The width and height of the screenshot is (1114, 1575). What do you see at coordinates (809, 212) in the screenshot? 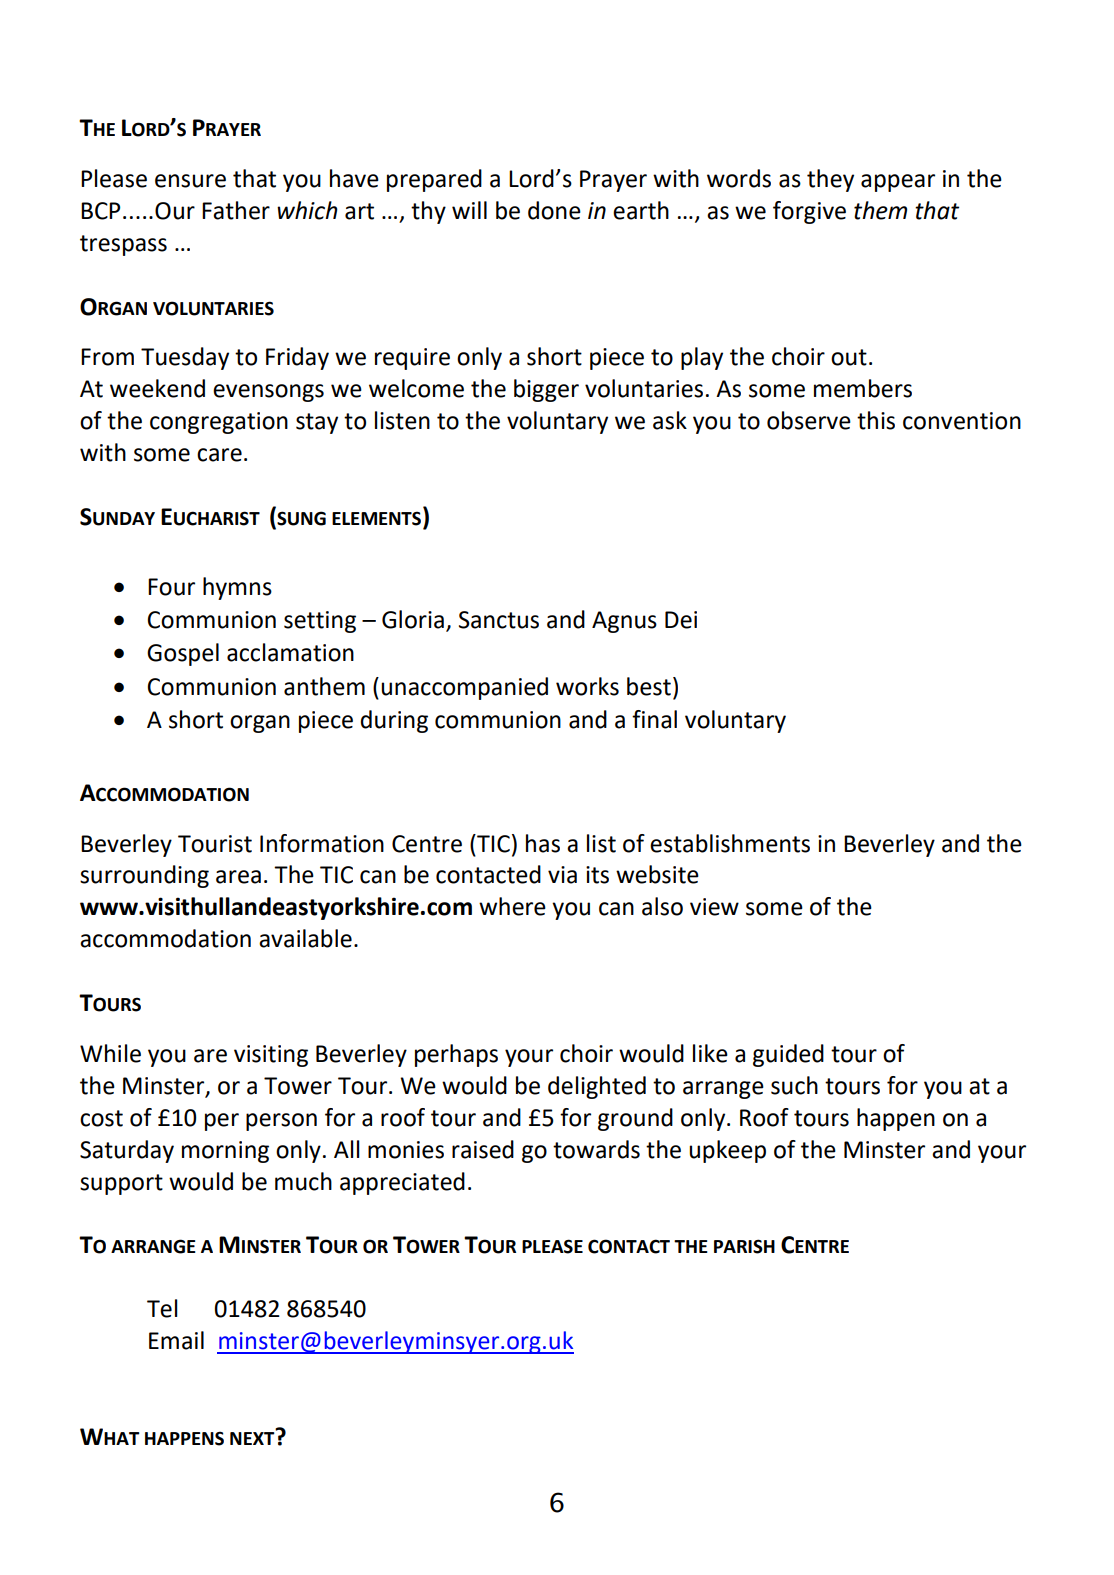
I see `forgive` at bounding box center [809, 212].
